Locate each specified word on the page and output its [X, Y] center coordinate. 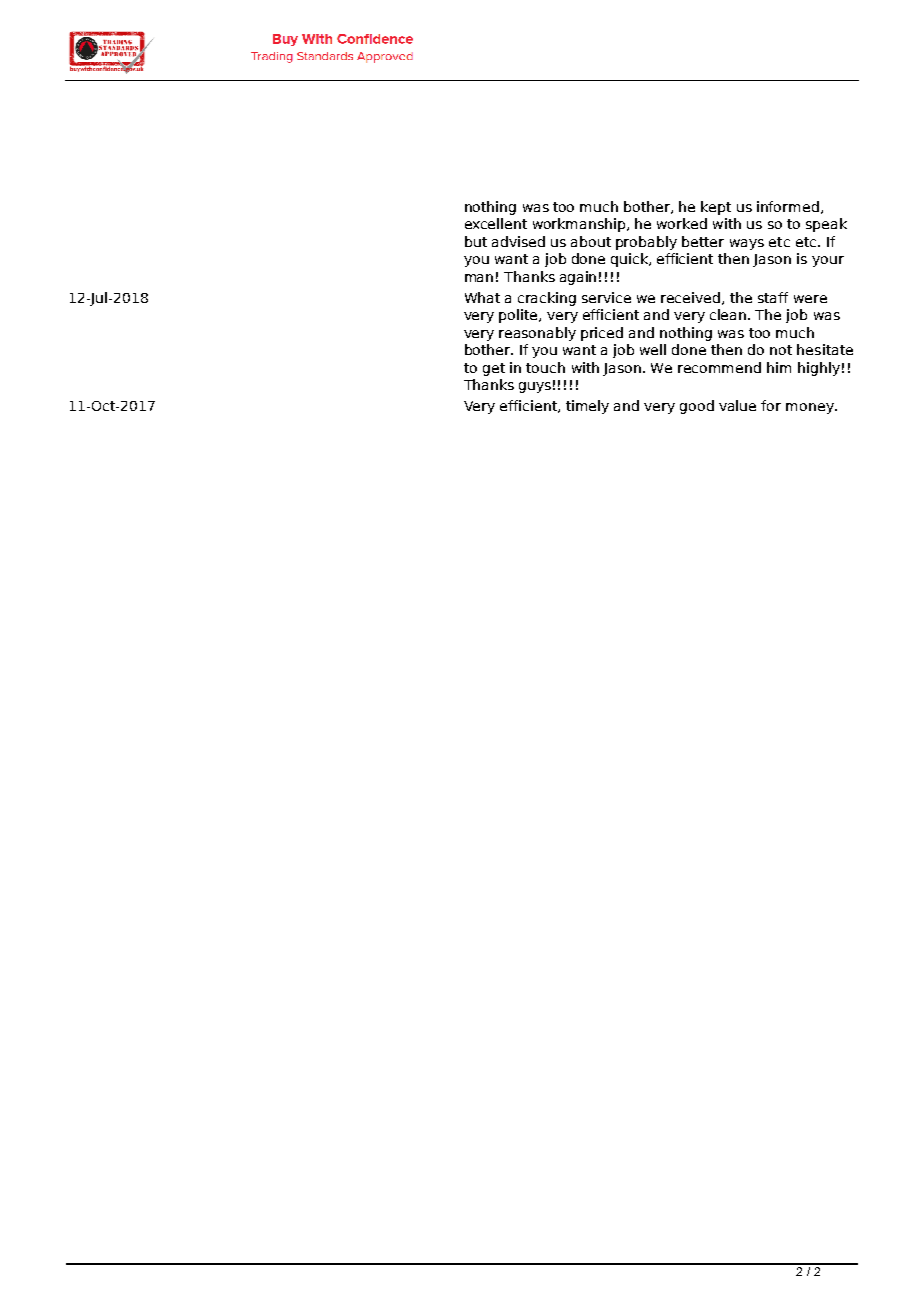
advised [518, 241]
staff [773, 297]
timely [587, 407]
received [690, 297]
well [653, 349]
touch [545, 367]
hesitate [825, 349]
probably [646, 243]
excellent [496, 223]
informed [788, 206]
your [828, 261]
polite [519, 316]
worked [682, 223]
